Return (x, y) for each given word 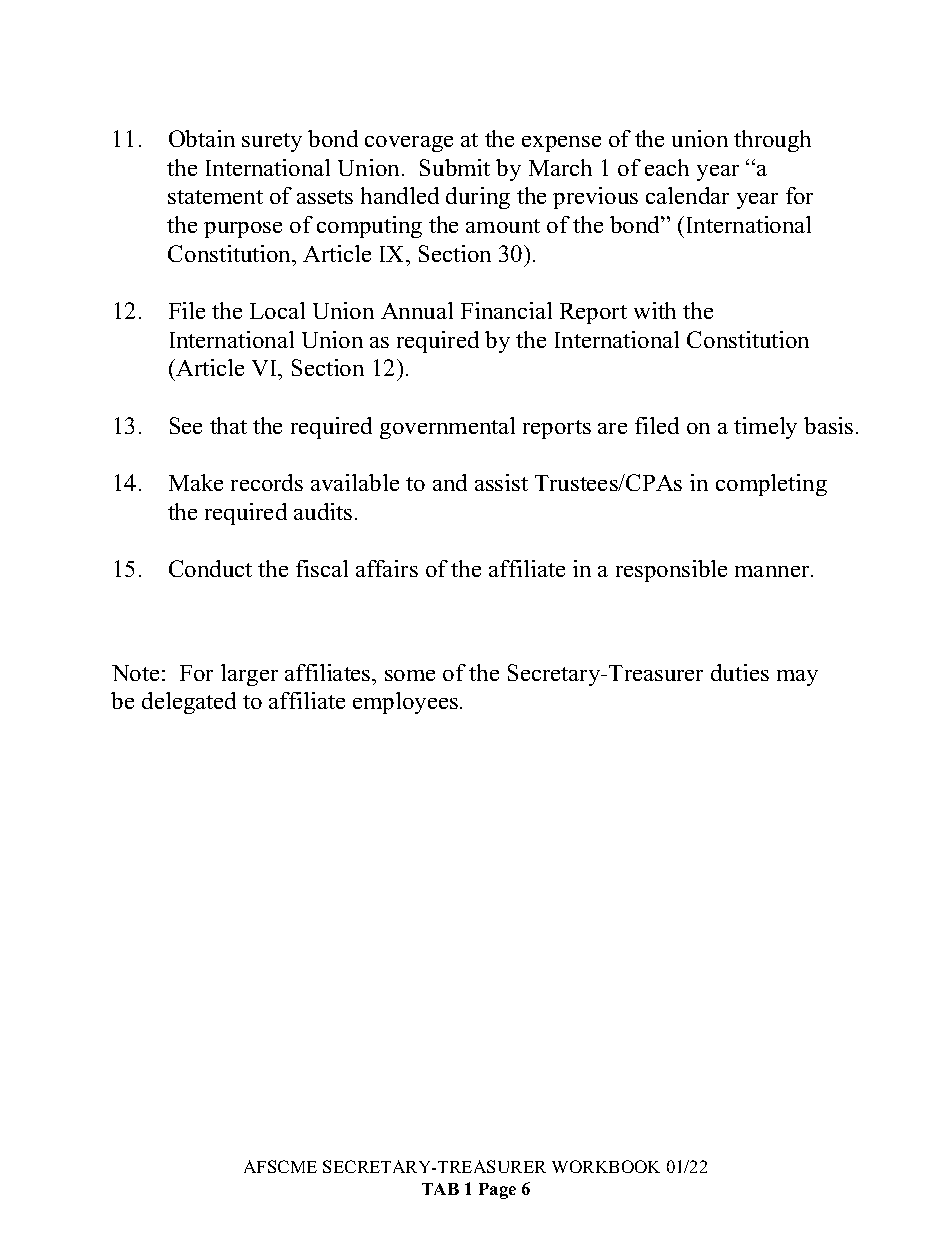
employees (405, 703)
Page (497, 1191)
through (772, 141)
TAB (440, 1189)
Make (196, 482)
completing (771, 485)
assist (501, 482)
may (797, 678)
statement (215, 197)
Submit (455, 167)
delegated (189, 703)
